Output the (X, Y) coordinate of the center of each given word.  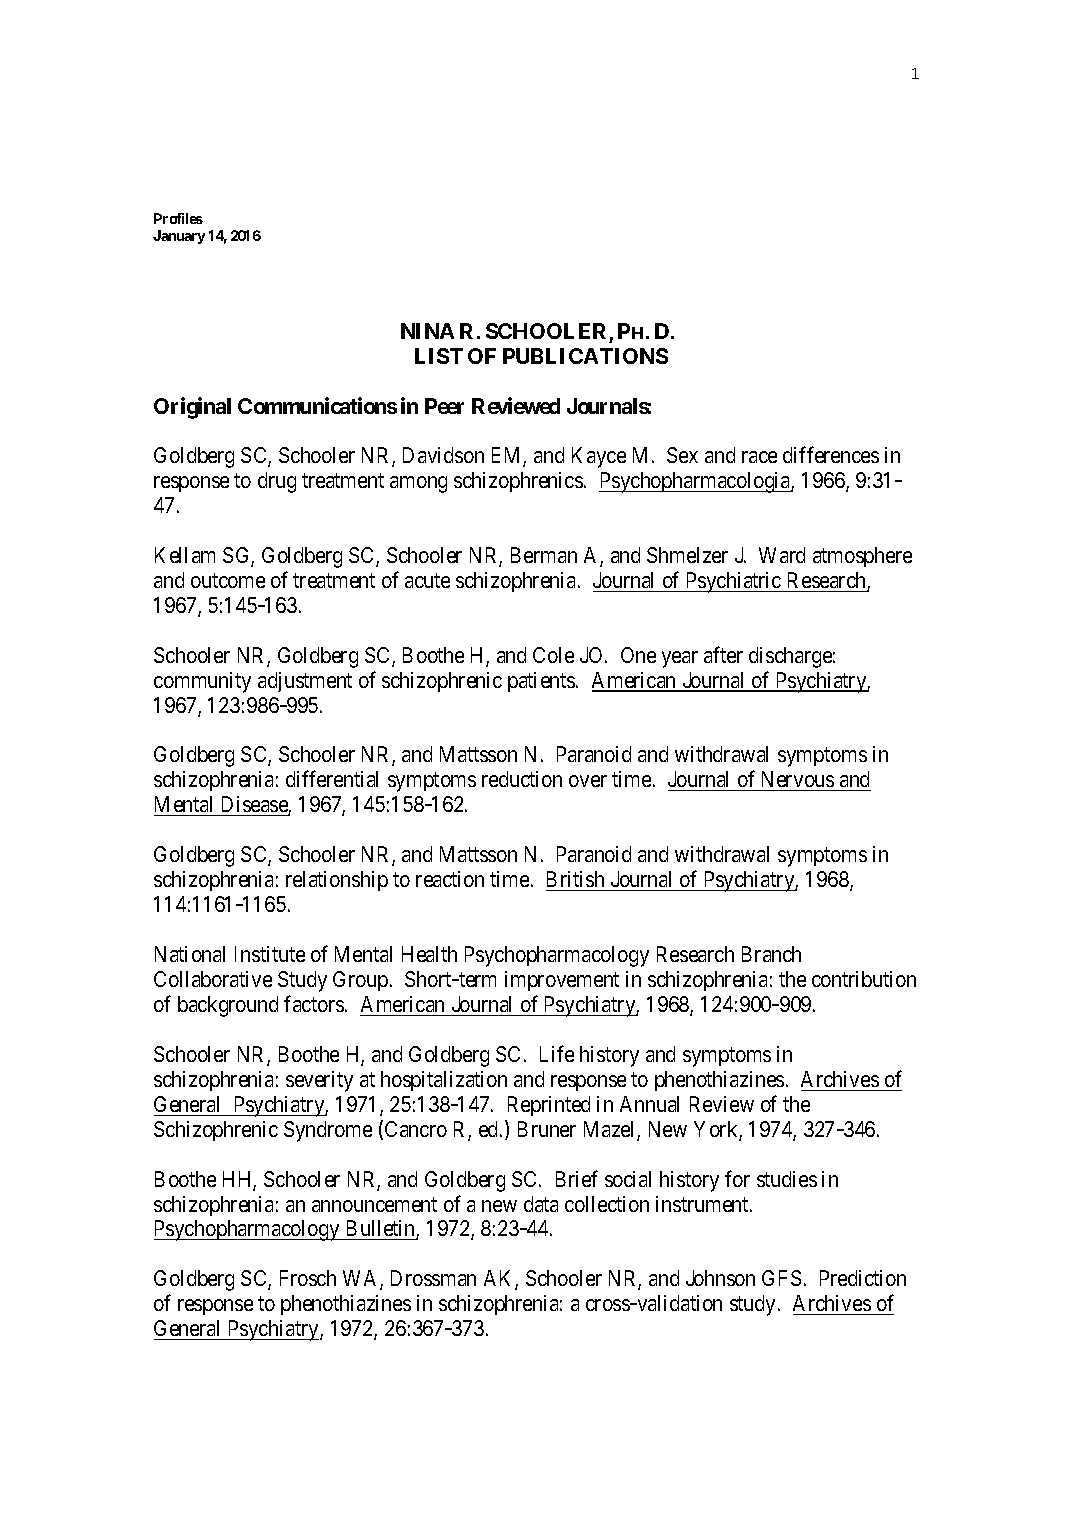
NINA (427, 331)
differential (332, 779)
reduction (522, 779)
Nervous (797, 781)
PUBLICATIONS (585, 356)
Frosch (308, 1278)
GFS (781, 1278)
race (759, 457)
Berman (544, 555)
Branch (771, 954)
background (228, 1006)
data (541, 1204)
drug (277, 482)
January (179, 237)
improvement (562, 981)
